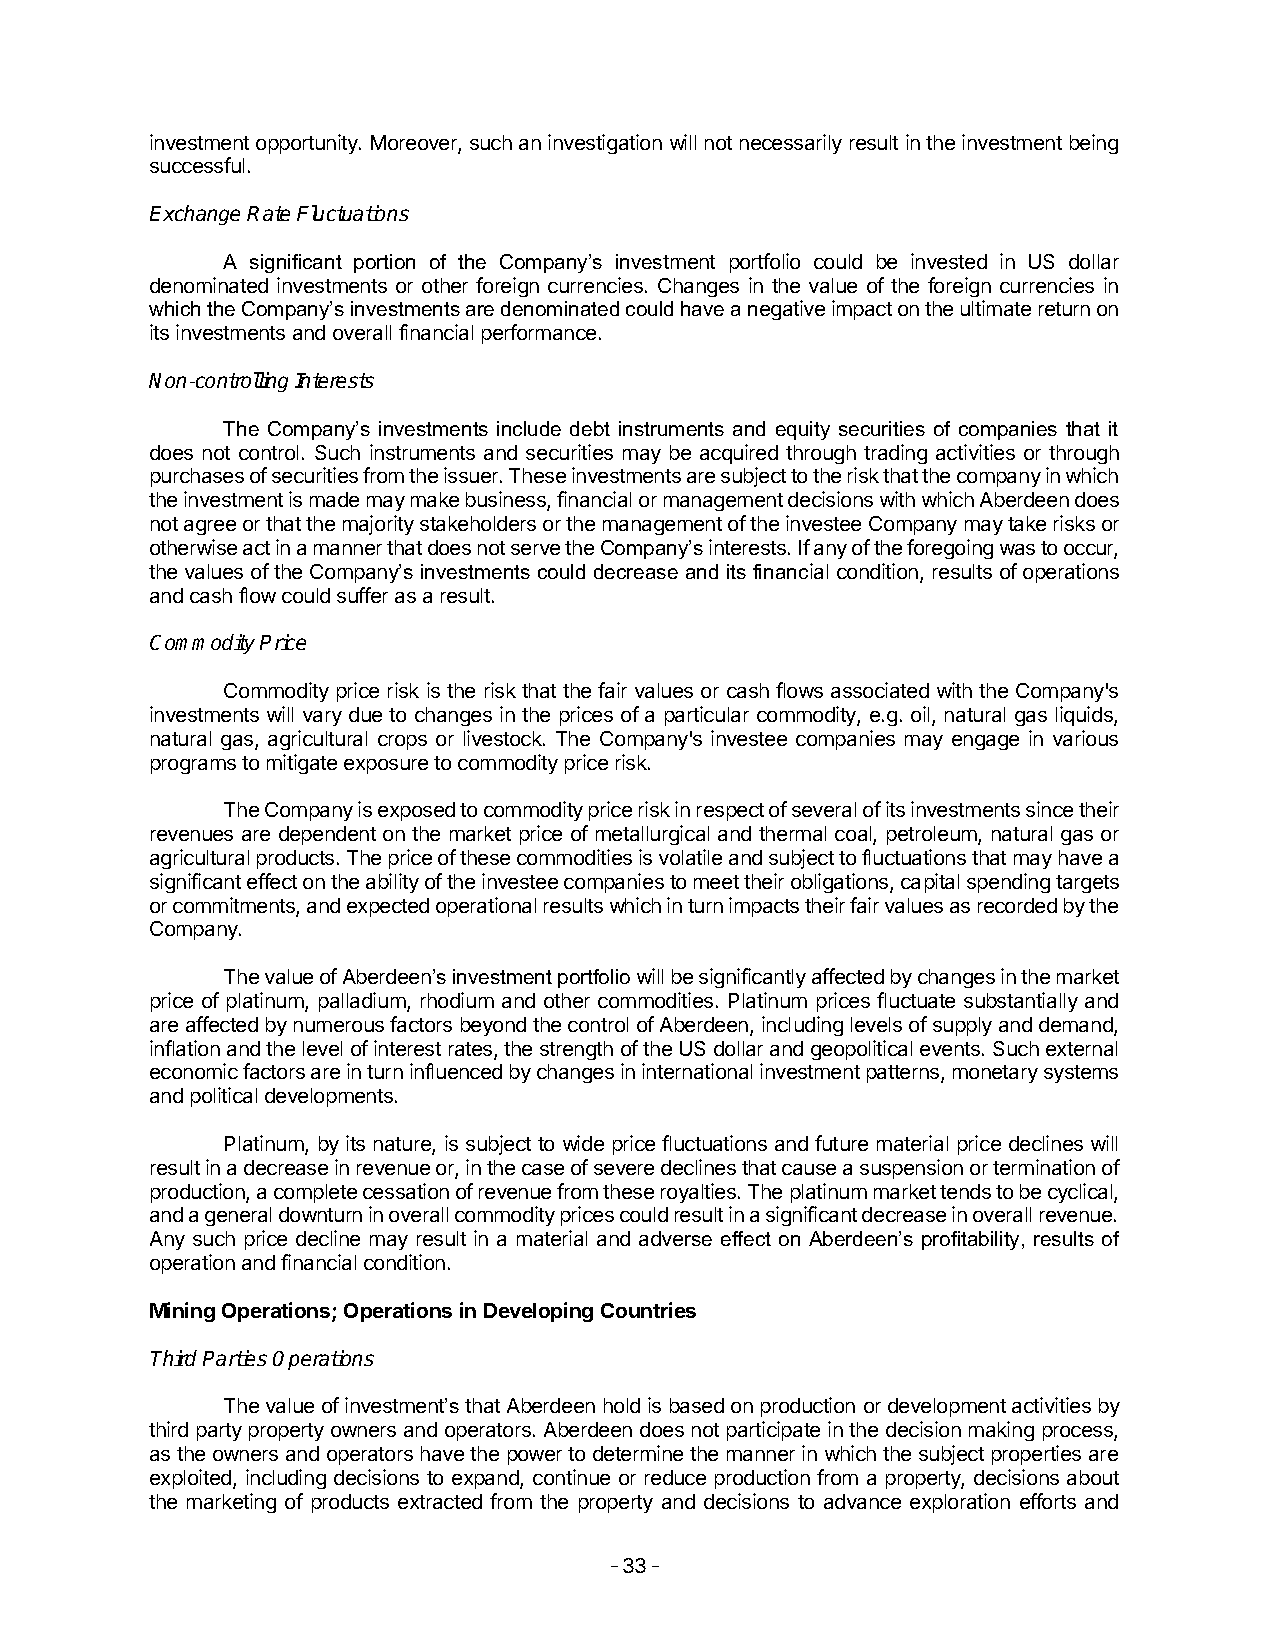 The height and width of the page is (1642, 1269). Describe the element at coordinates (219, 1432) in the page. I see `party` at that location.
